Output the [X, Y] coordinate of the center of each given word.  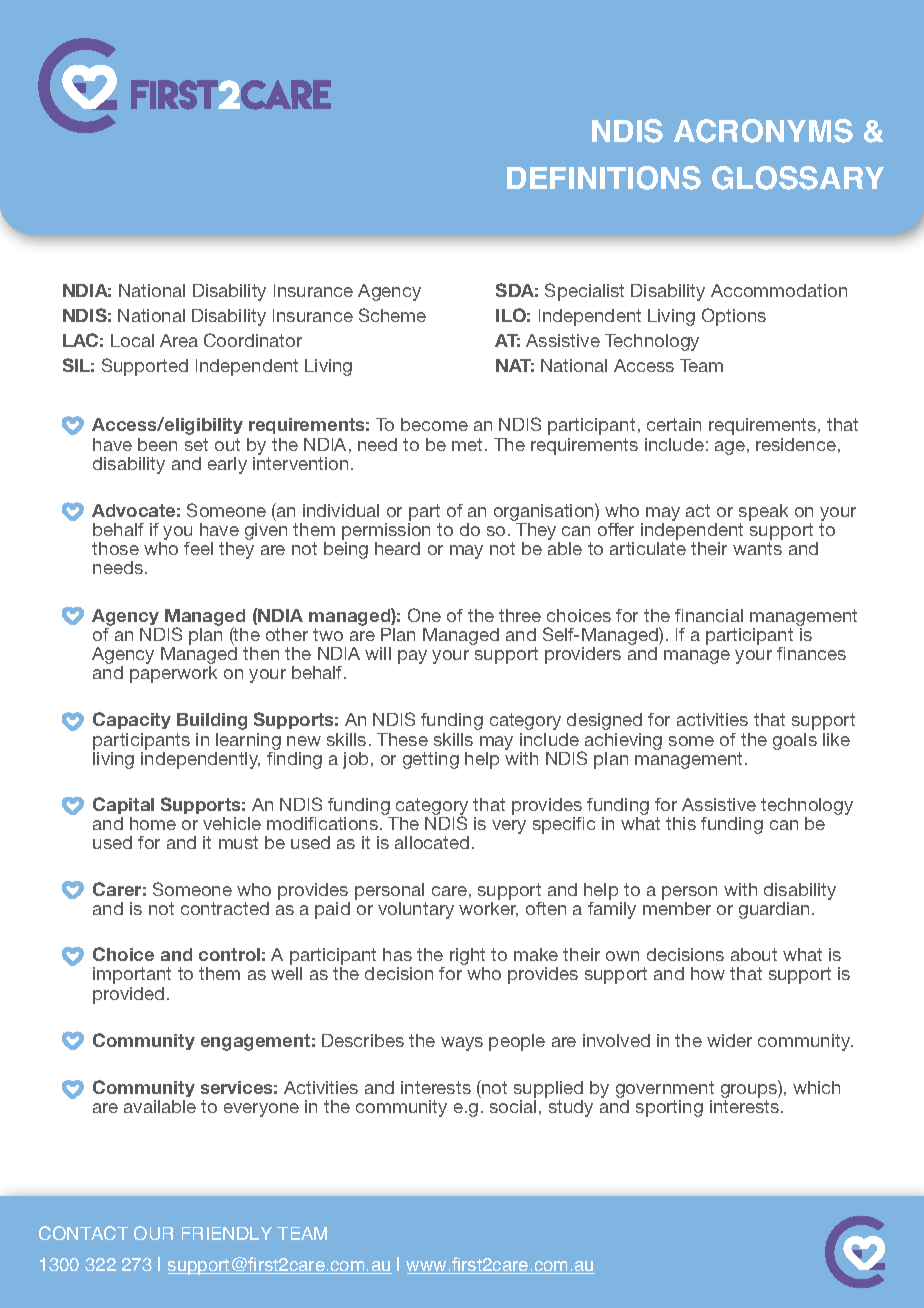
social [513, 1106]
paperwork [173, 674]
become [434, 424]
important [132, 975]
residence [796, 444]
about [754, 954]
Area [179, 340]
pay [412, 657]
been [157, 444]
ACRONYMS [763, 131]
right [467, 958]
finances [811, 653]
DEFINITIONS [604, 178]
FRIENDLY [227, 1233]
